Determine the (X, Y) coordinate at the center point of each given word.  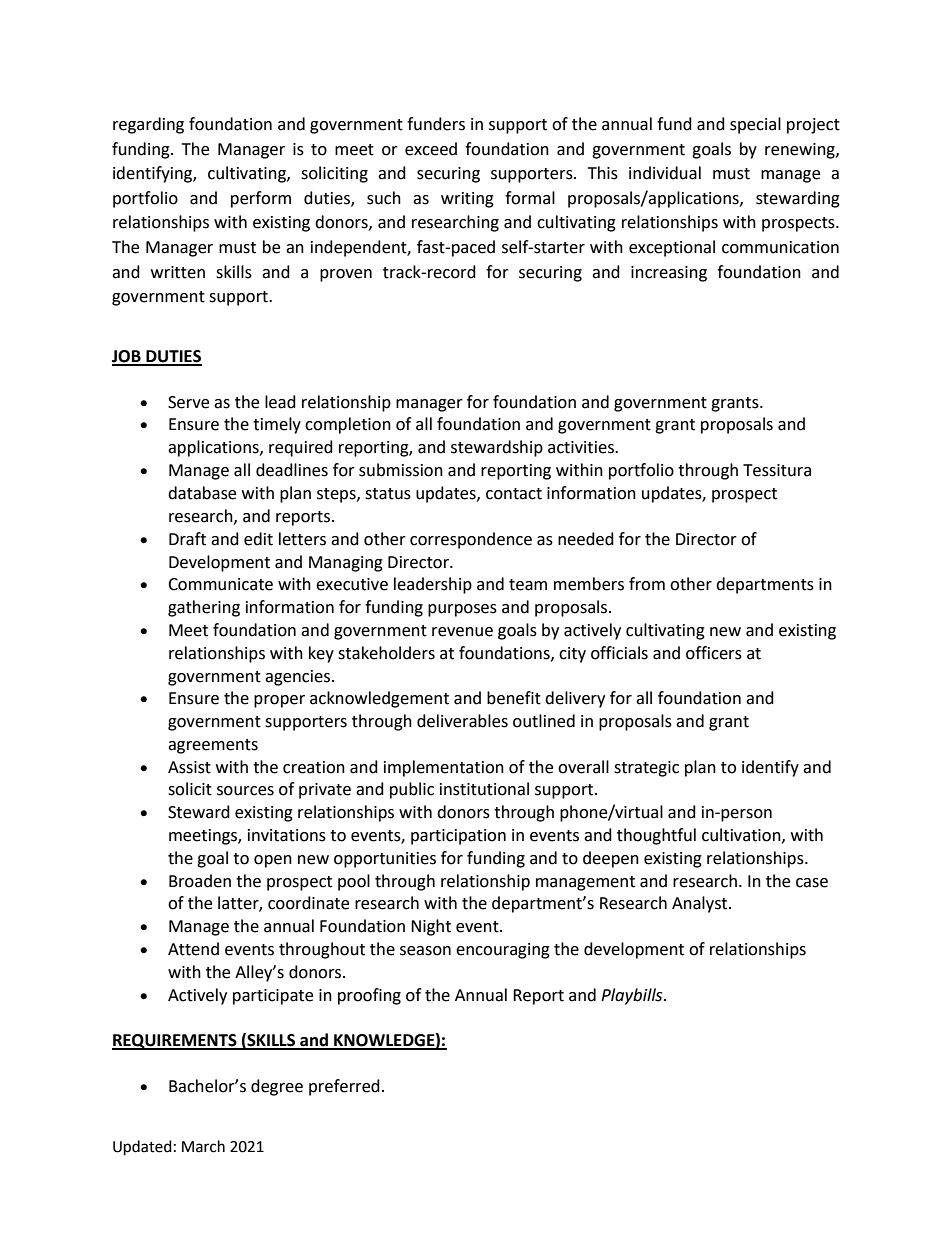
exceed (431, 149)
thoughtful (656, 836)
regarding (148, 125)
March (203, 1146)
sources (245, 791)
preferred (344, 1087)
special (755, 125)
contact (514, 494)
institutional (484, 789)
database (202, 493)
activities (582, 447)
